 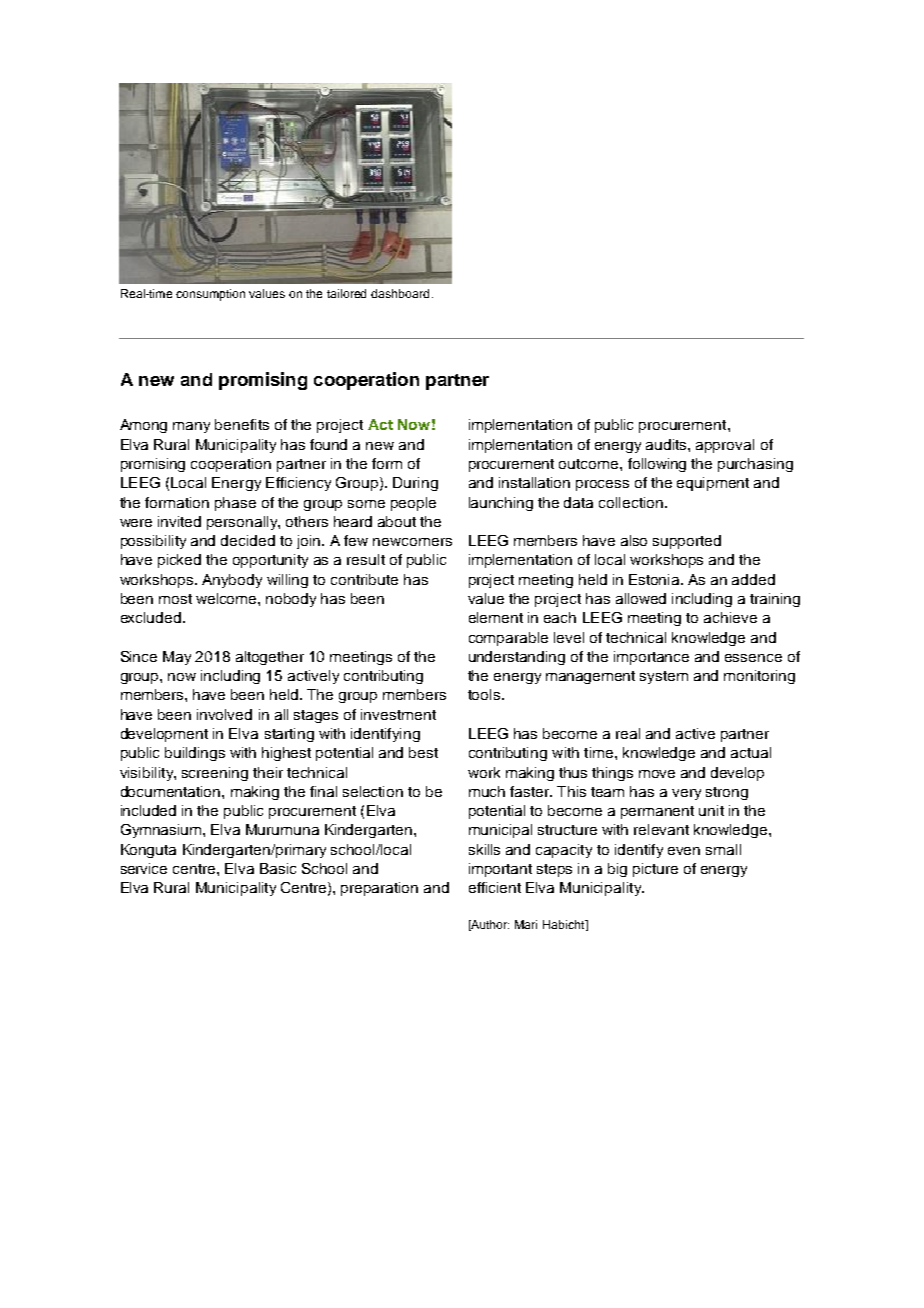 What do you see at coordinates (278, 868) in the image?
I see `Basic` at bounding box center [278, 868].
